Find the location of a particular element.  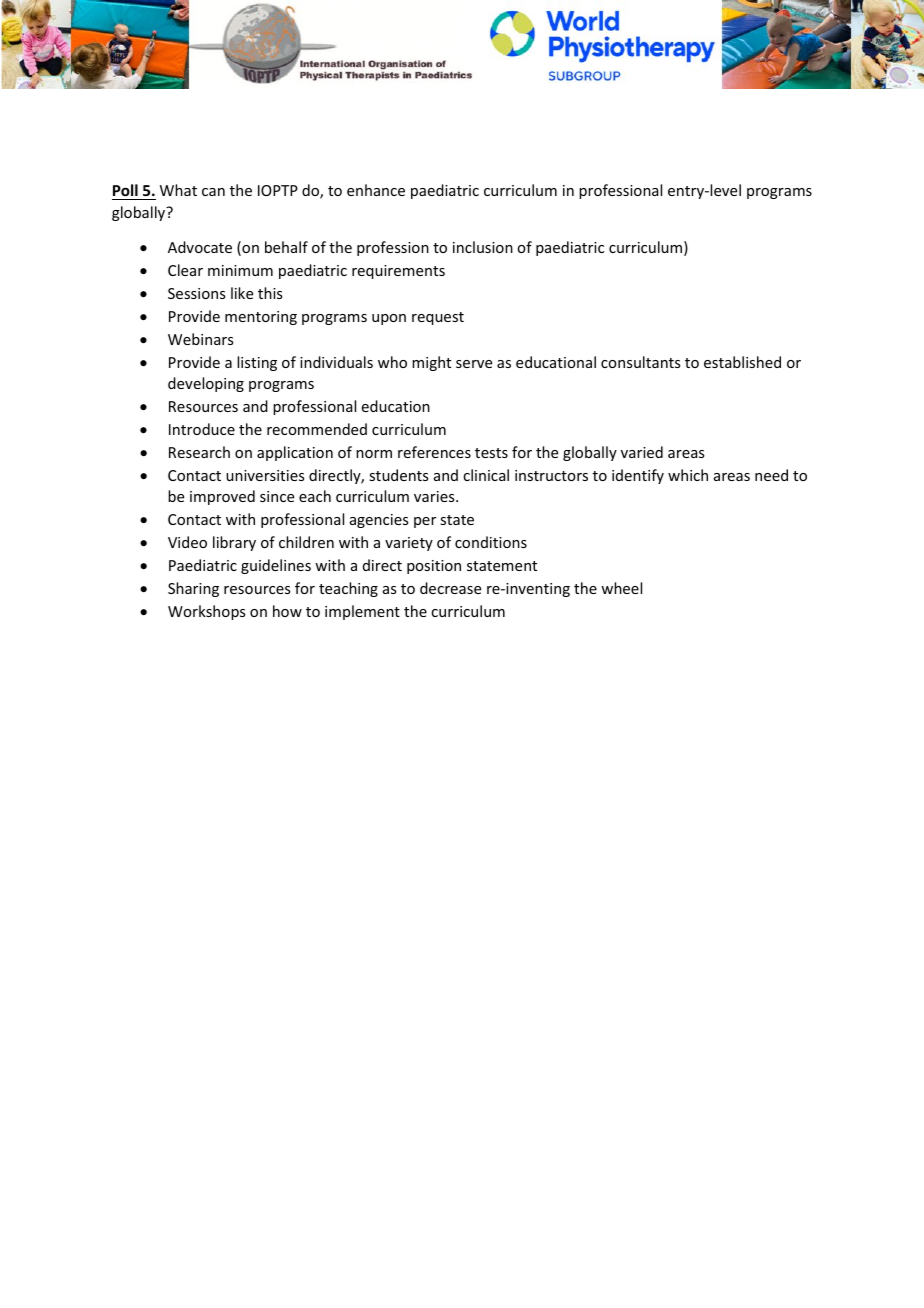

enhance is located at coordinates (376, 190).
